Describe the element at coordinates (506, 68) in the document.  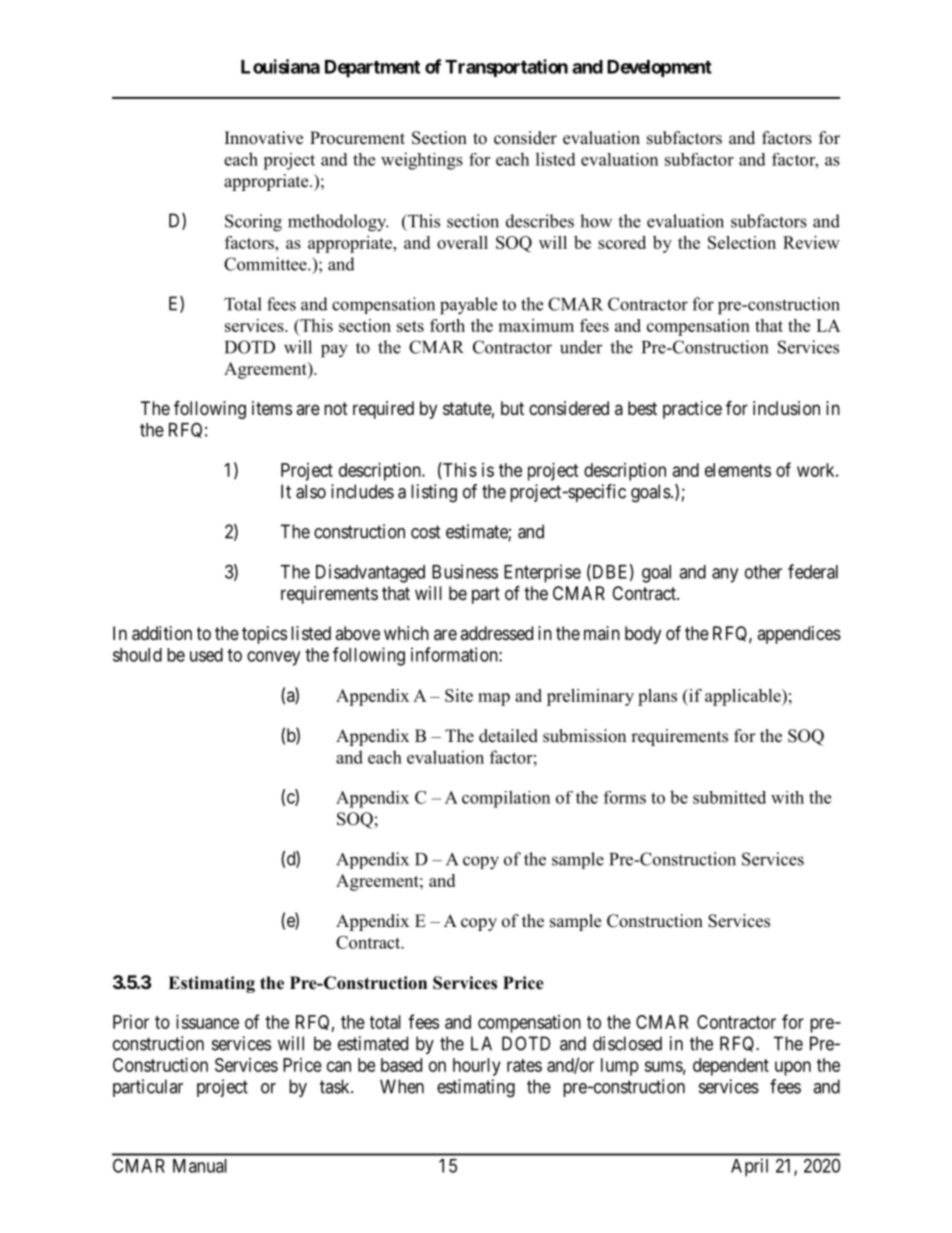
I see `Transportation` at that location.
